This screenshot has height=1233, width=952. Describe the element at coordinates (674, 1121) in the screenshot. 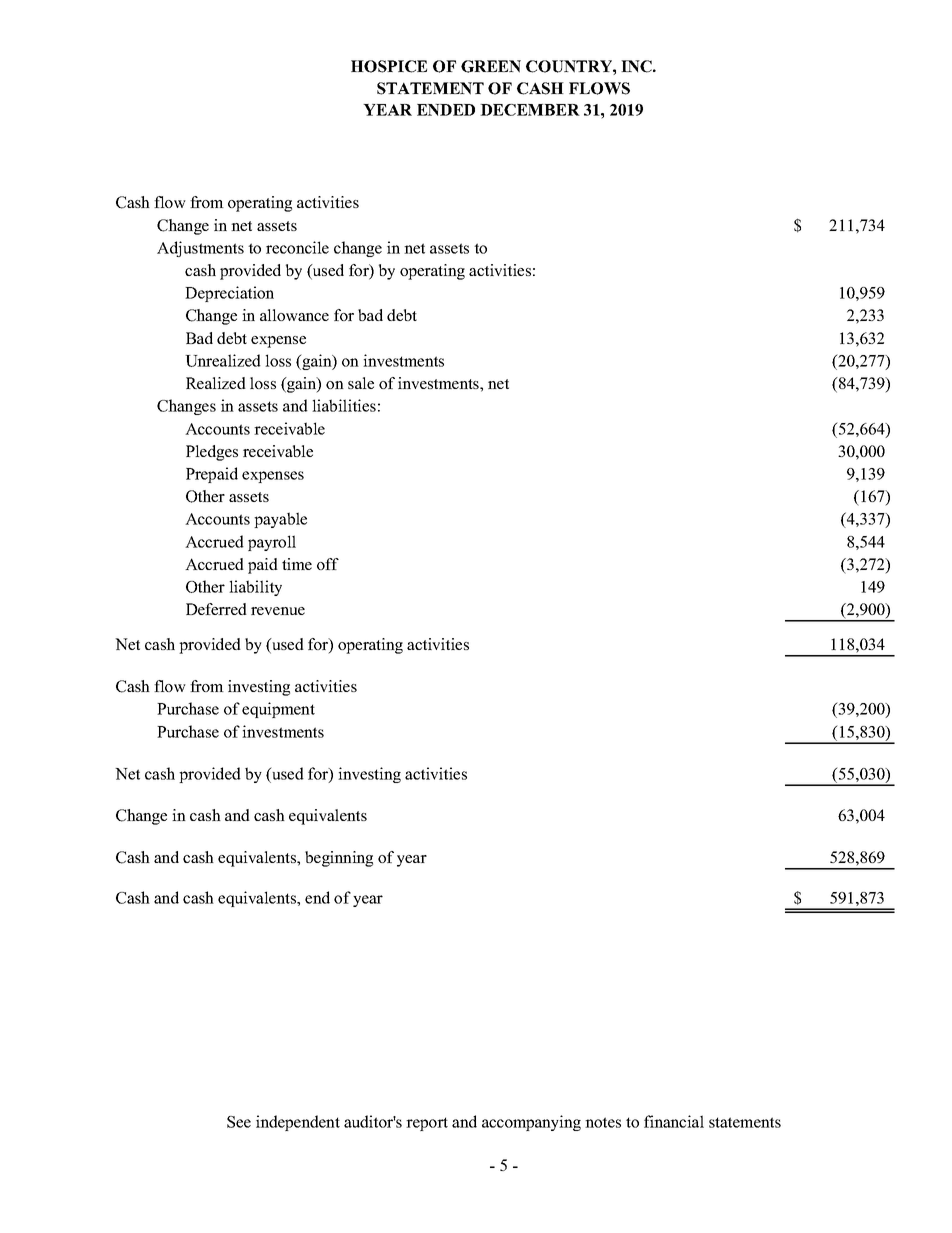

I see `financial` at that location.
